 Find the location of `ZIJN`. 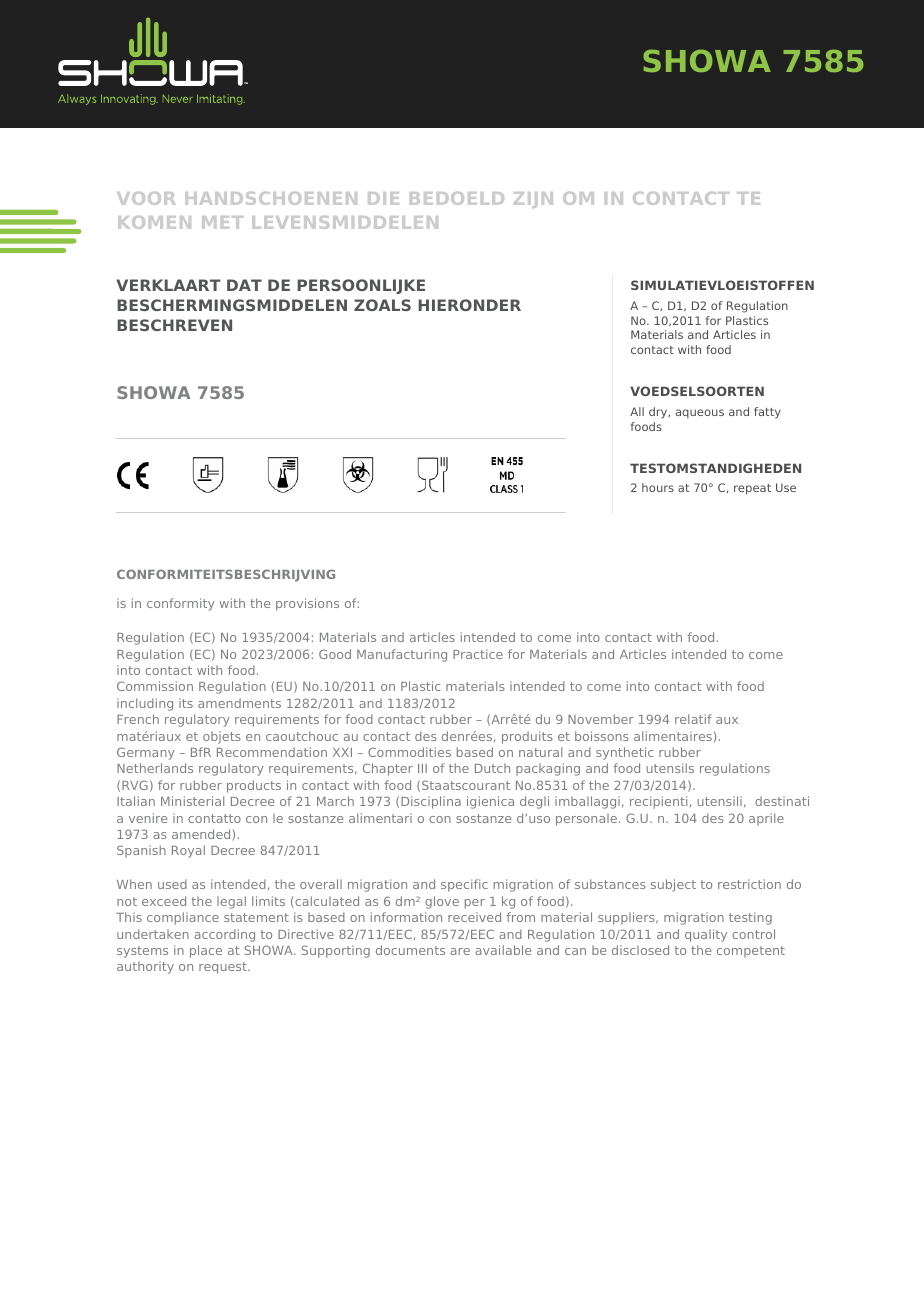

ZIJN is located at coordinates (533, 200).
